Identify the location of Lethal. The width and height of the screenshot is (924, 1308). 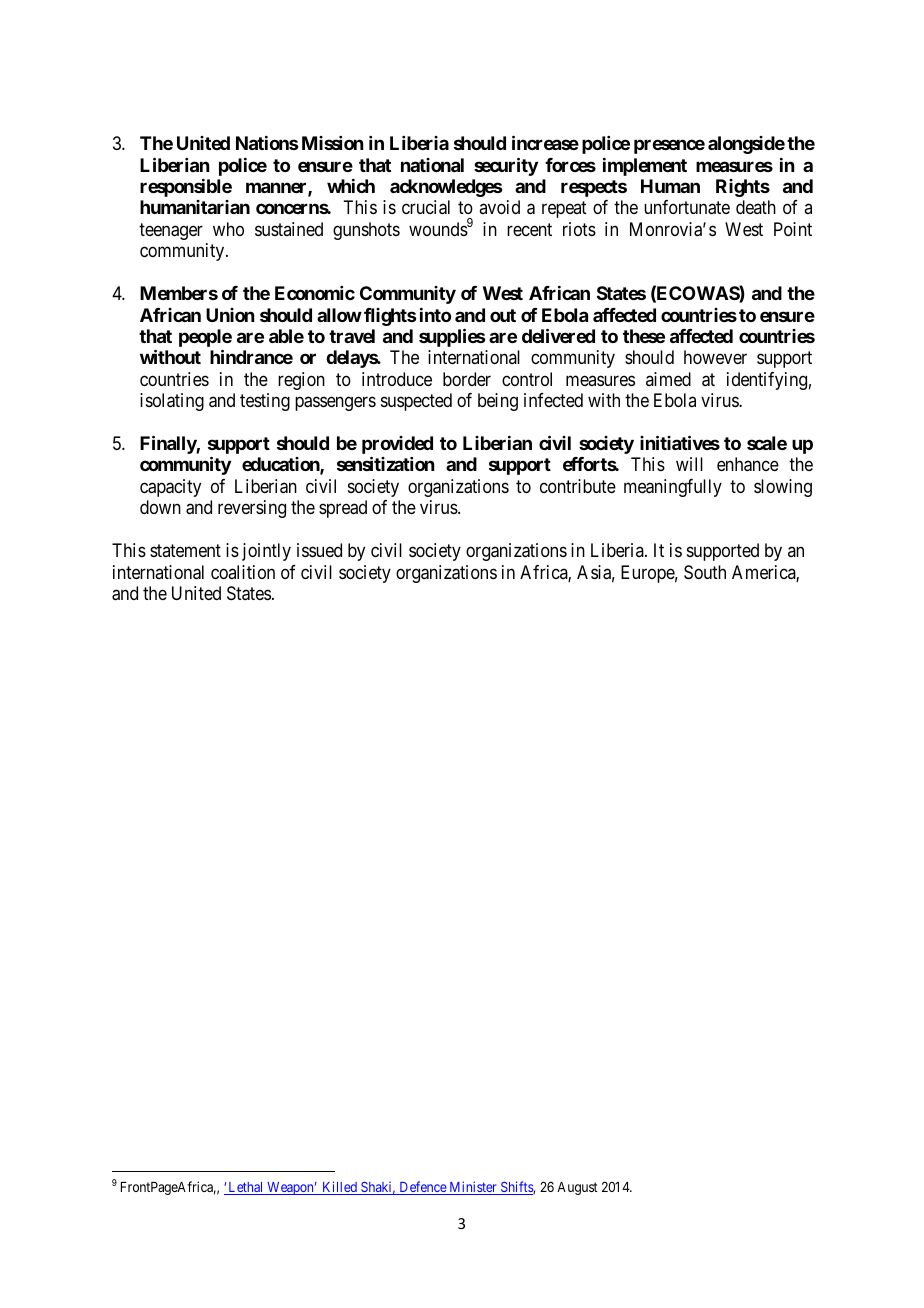
(246, 1188).
